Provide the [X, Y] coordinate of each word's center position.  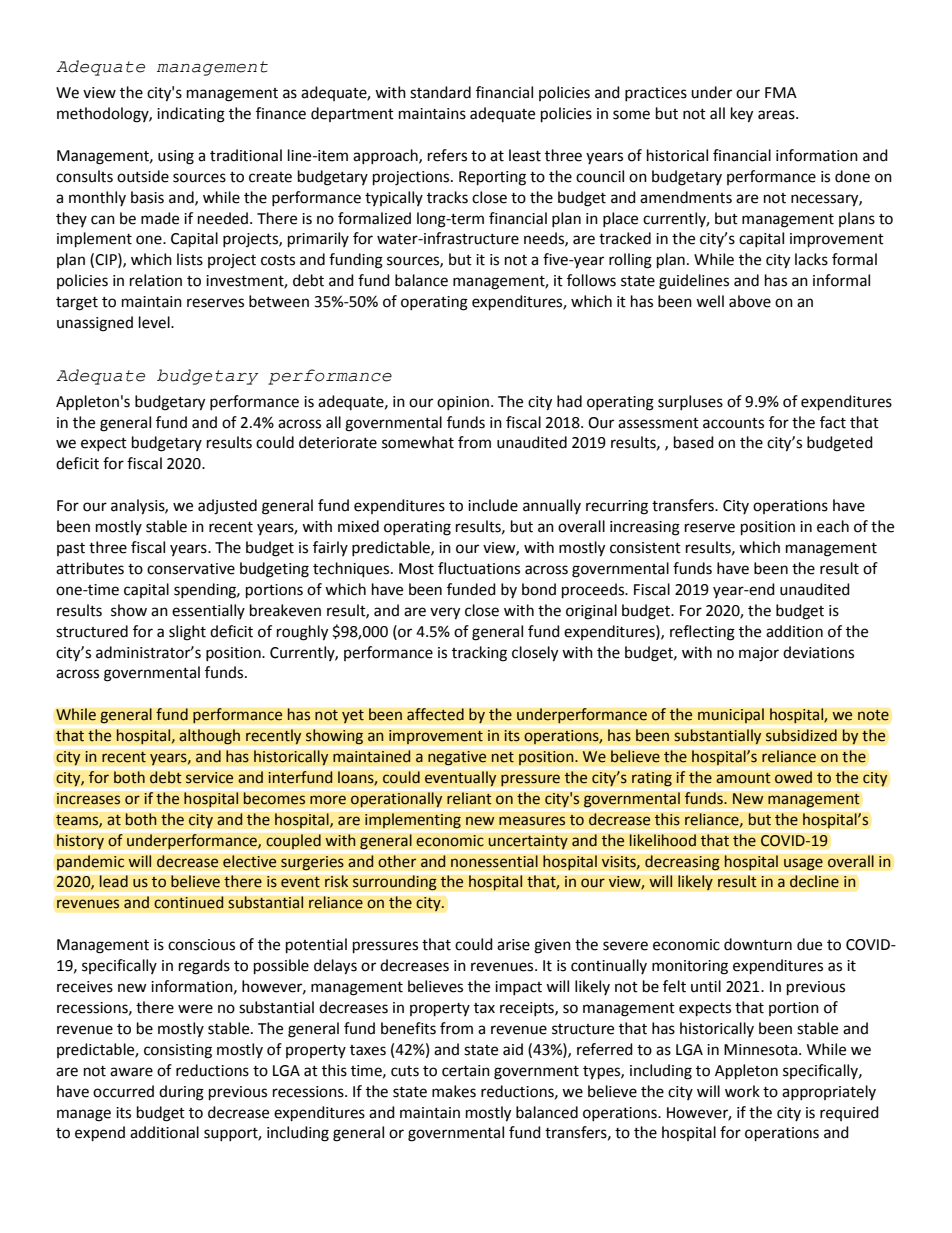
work [742, 1091]
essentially [208, 611]
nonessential [494, 861]
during [181, 1093]
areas [777, 115]
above [750, 301]
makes [454, 1091]
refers [447, 155]
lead [113, 881]
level [155, 322]
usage [803, 864]
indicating [191, 115]
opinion [464, 403]
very [445, 613]
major [759, 654]
